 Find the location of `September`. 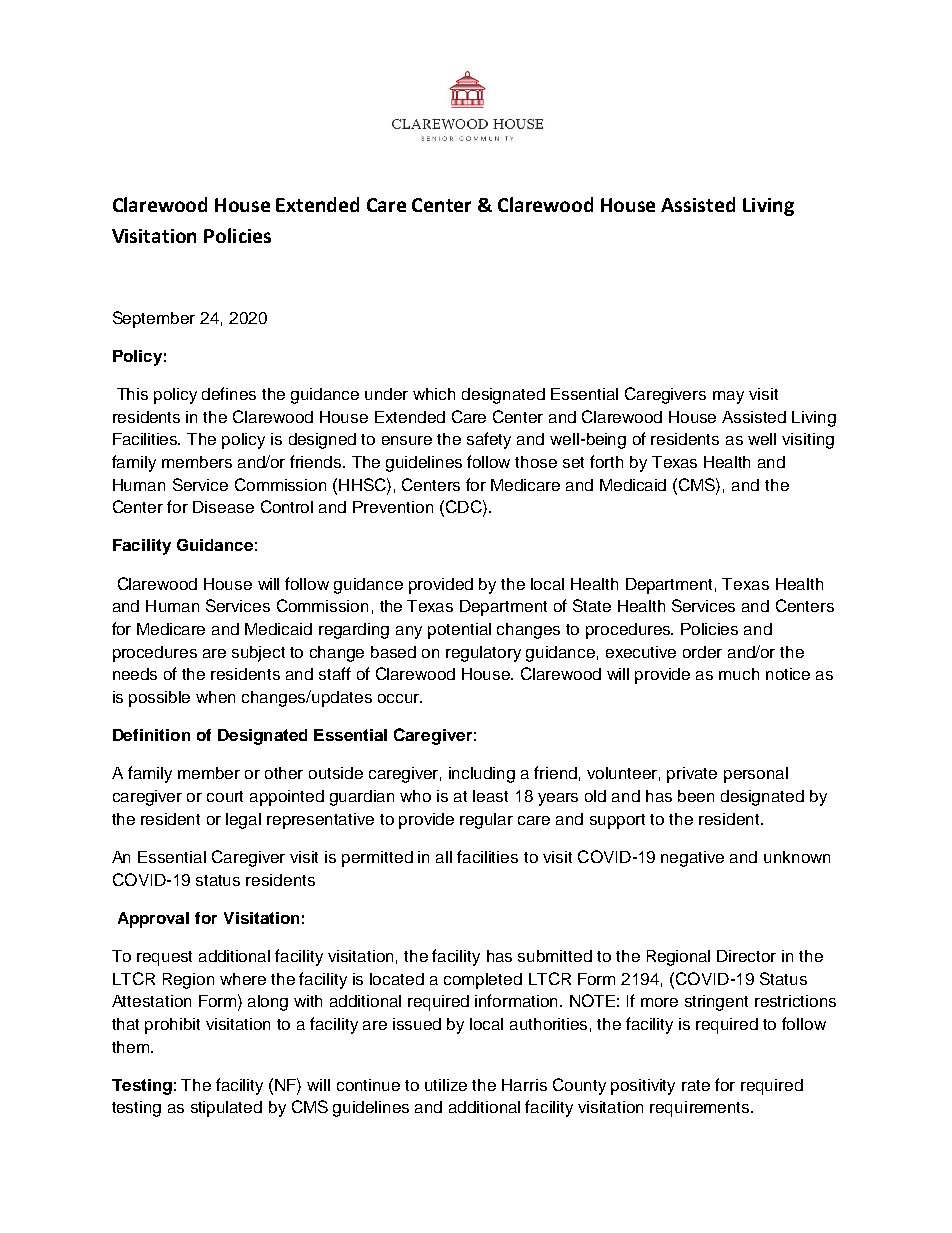

September is located at coordinates (154, 319).
